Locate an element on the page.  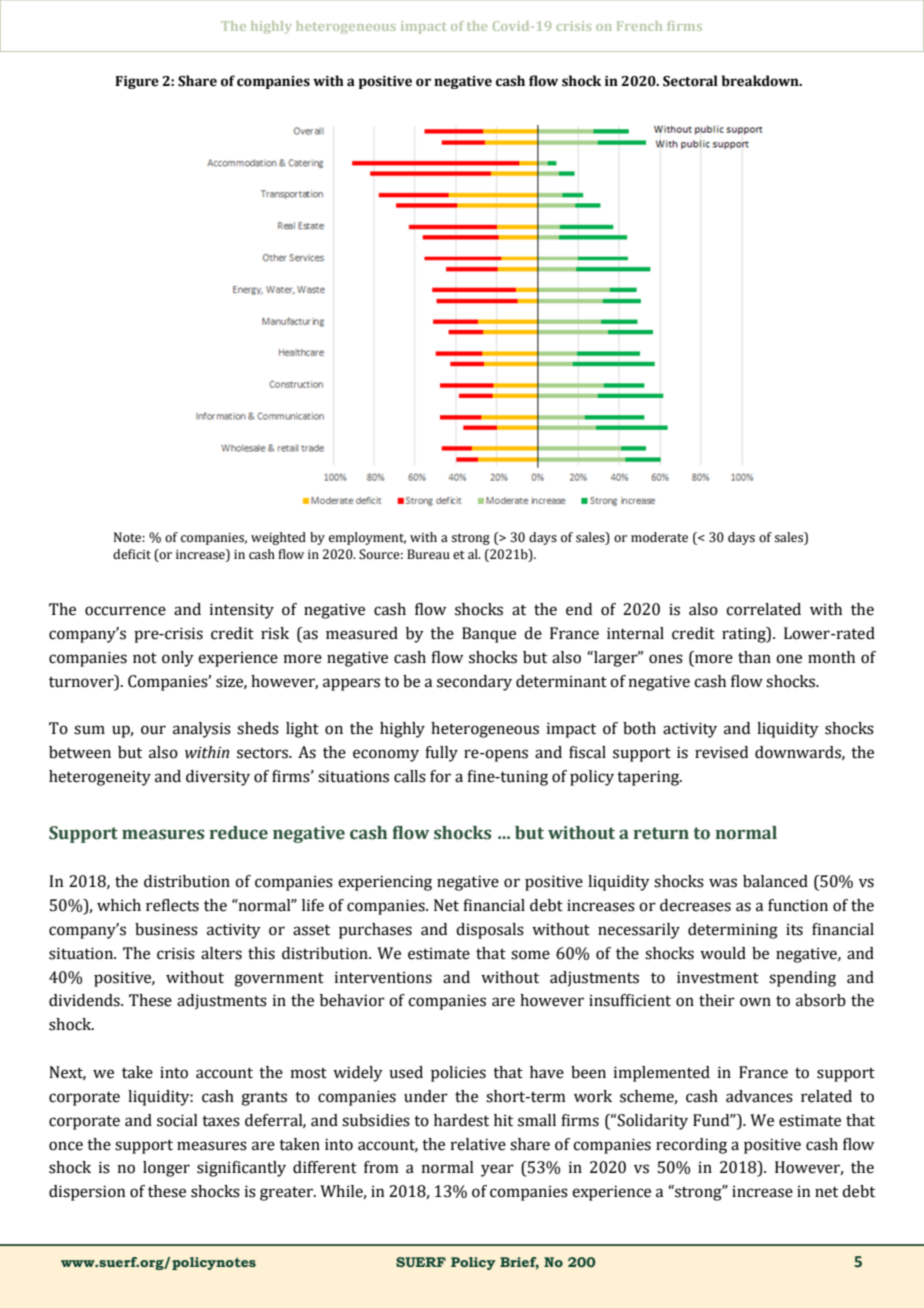
analysis is located at coordinates (202, 730).
